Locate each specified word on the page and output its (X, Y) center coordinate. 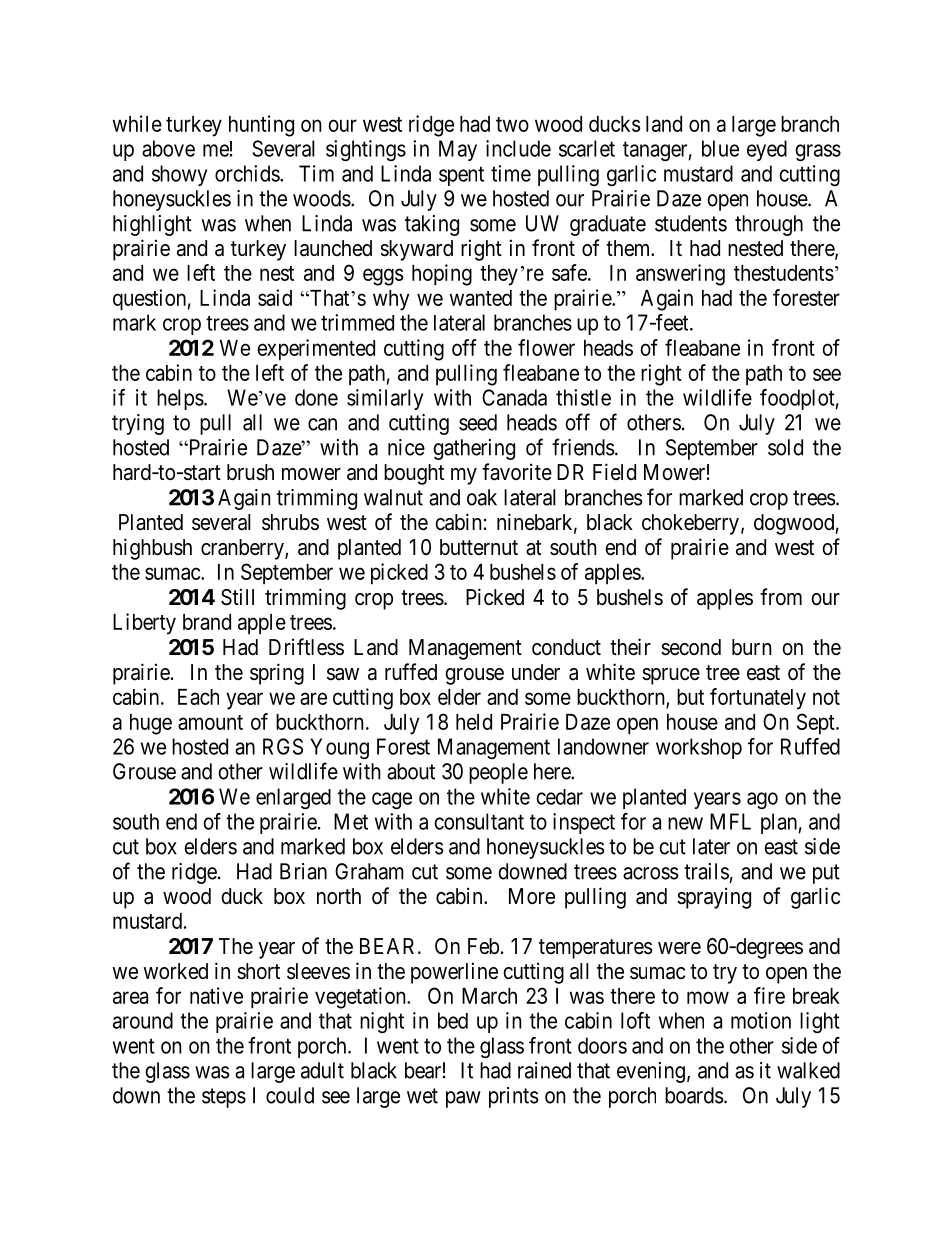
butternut (479, 547)
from (781, 596)
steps (224, 1098)
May (458, 150)
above (168, 148)
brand (207, 622)
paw (463, 1099)
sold (785, 447)
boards (694, 1095)
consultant (479, 821)
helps (180, 399)
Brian (303, 871)
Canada (514, 397)
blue (720, 148)
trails (706, 871)
